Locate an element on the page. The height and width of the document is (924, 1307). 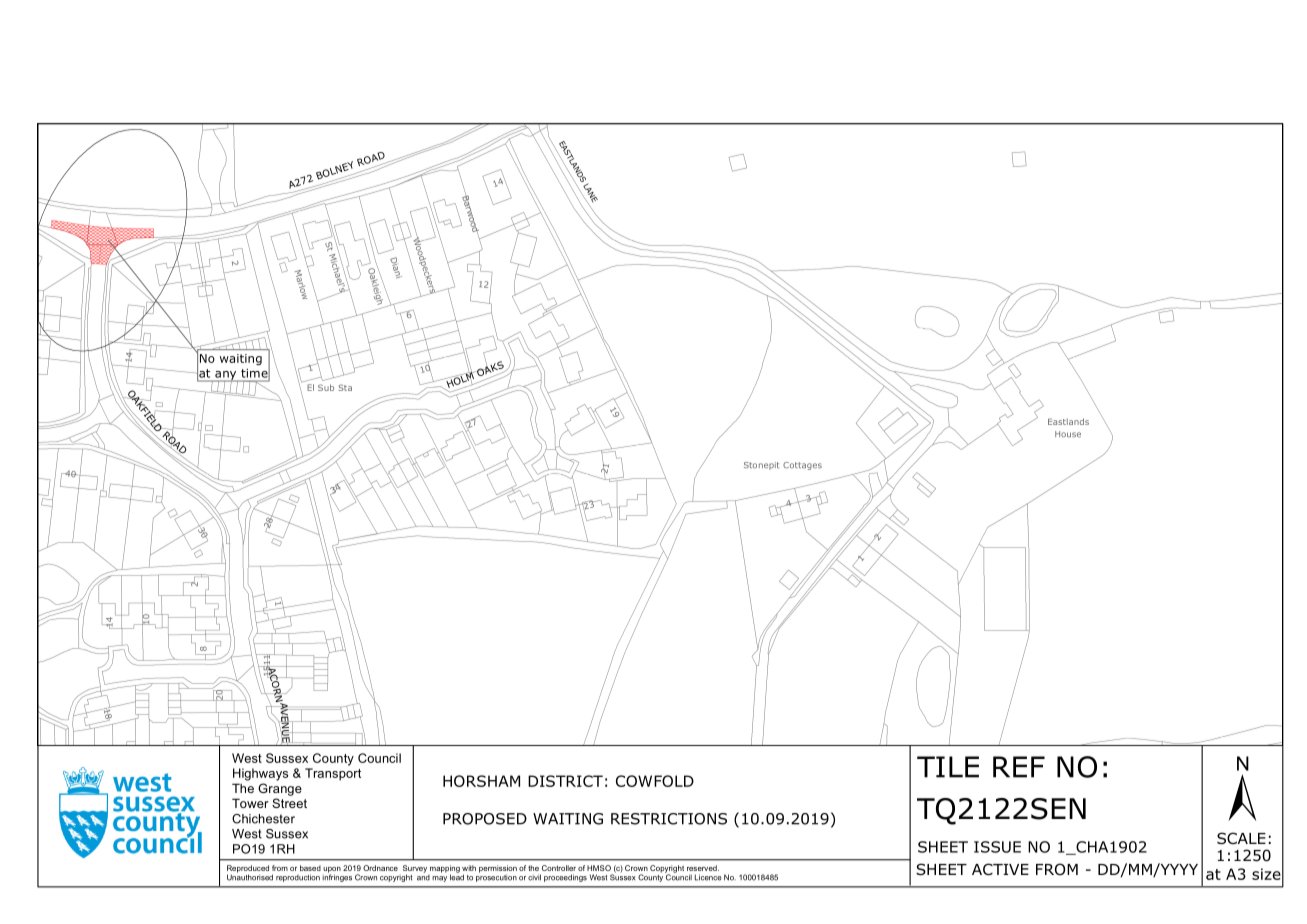
Sta is located at coordinates (345, 387).
